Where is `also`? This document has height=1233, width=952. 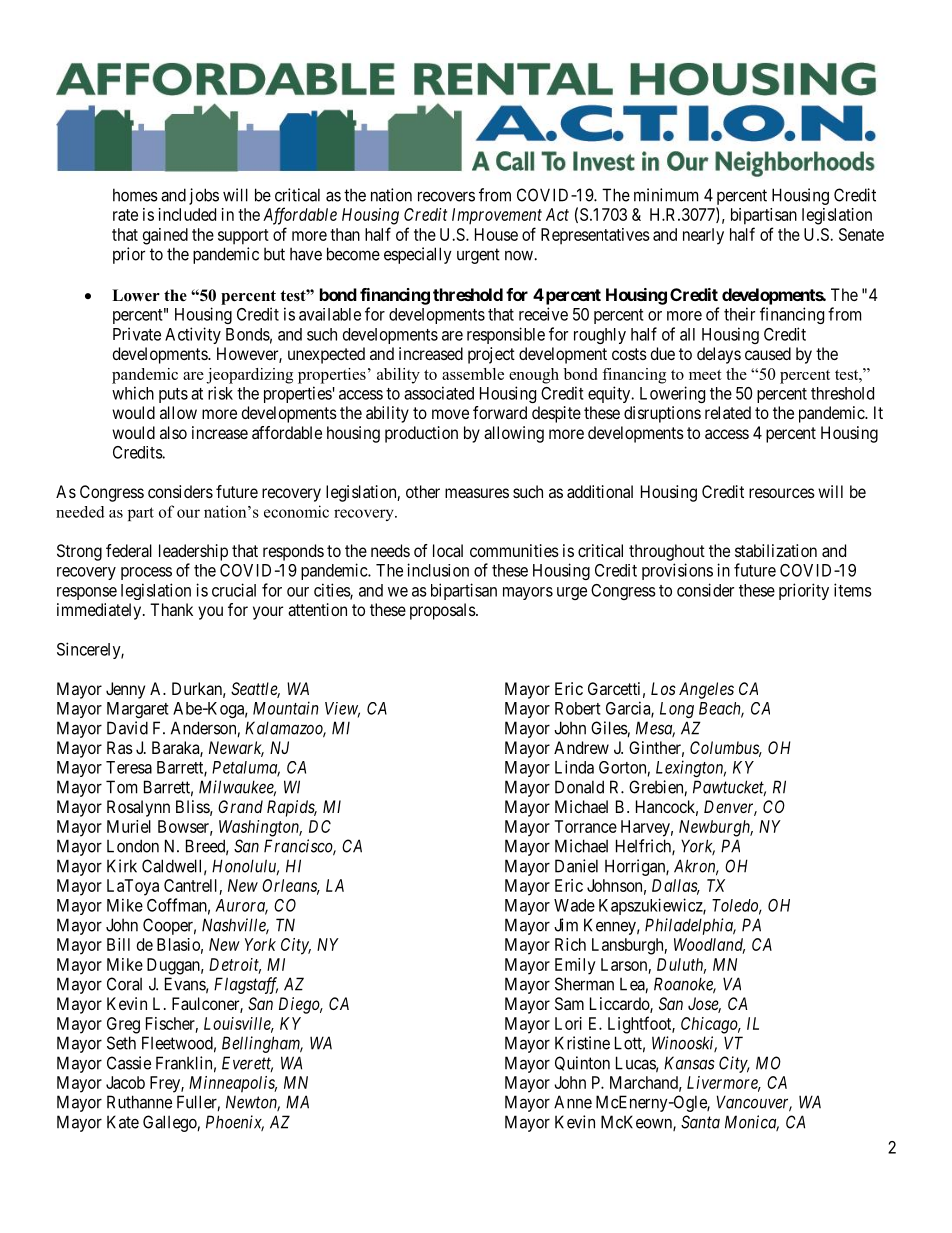
also is located at coordinates (173, 432).
